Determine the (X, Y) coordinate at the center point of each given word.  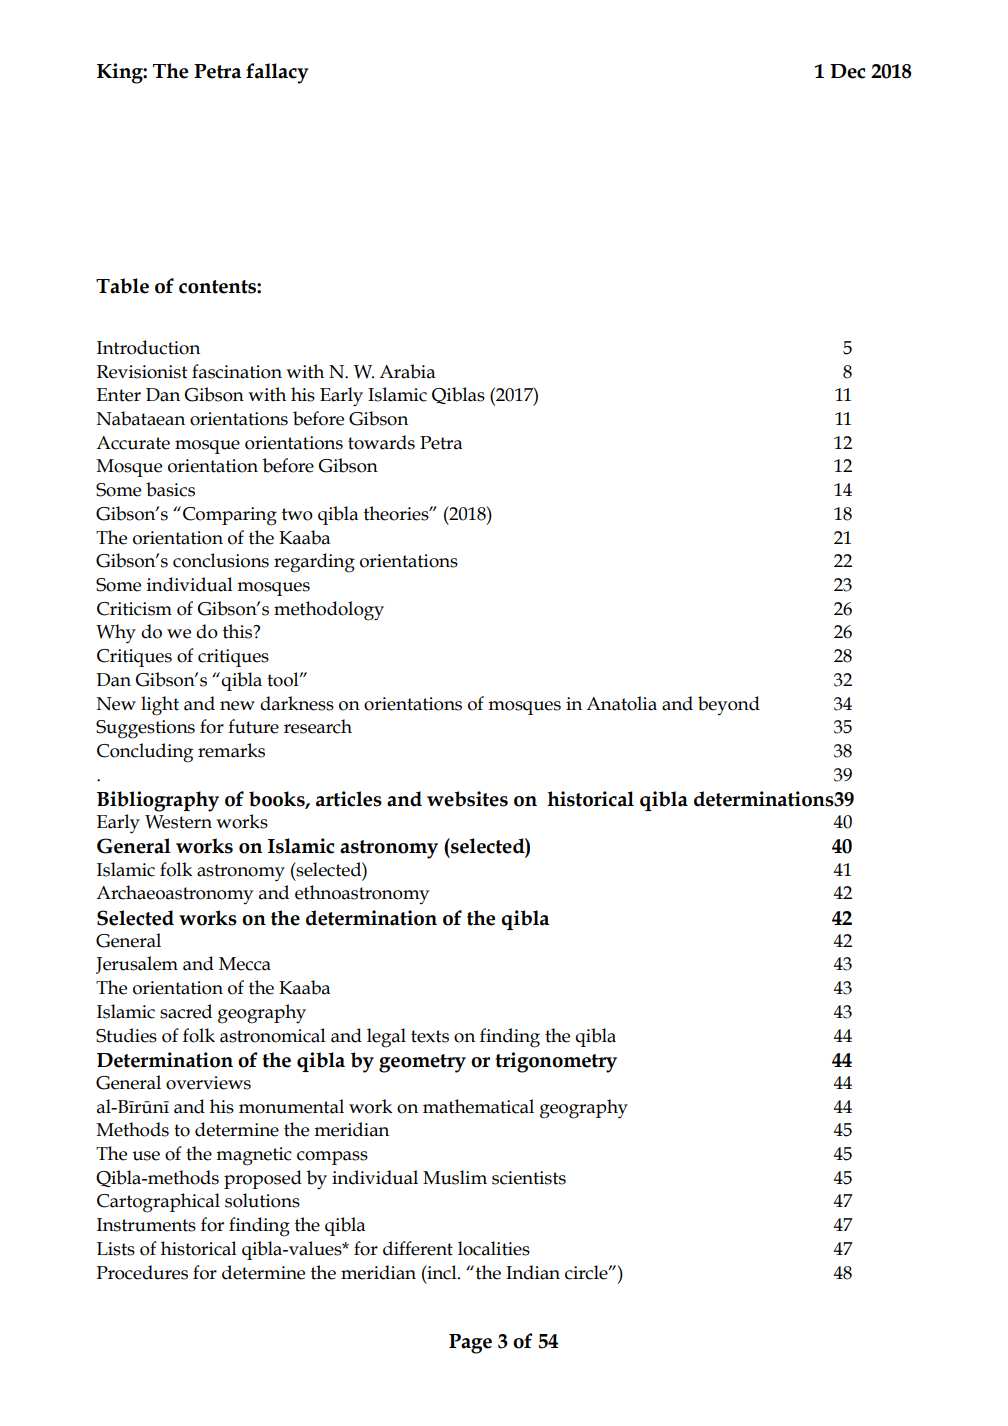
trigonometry (556, 1062)
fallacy (277, 73)
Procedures (142, 1272)
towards (381, 442)
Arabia (407, 371)
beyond (729, 705)
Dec (848, 71)
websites (467, 799)
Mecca (245, 964)
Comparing (230, 516)
